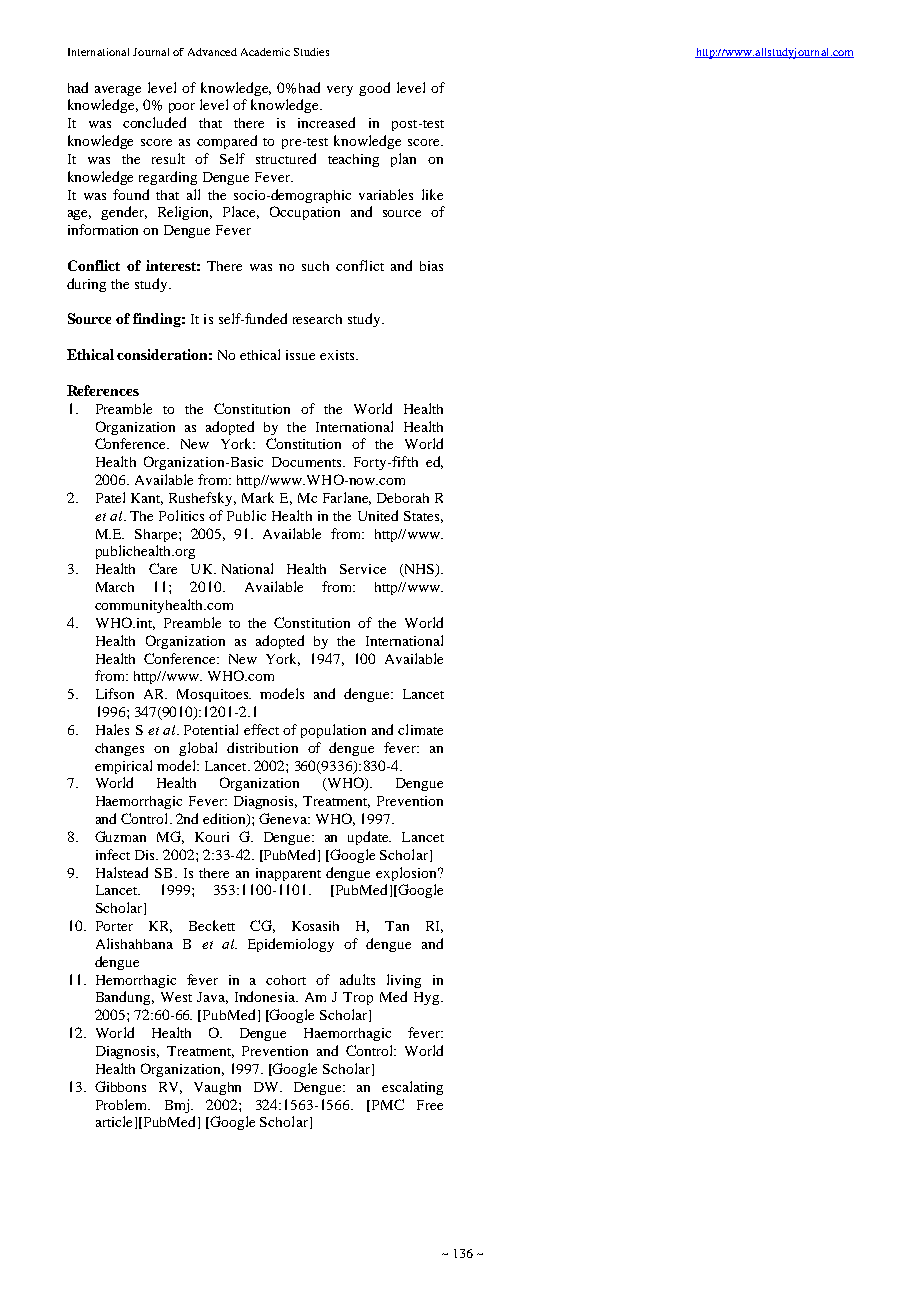  I want to click on exists, so click(338, 355).
